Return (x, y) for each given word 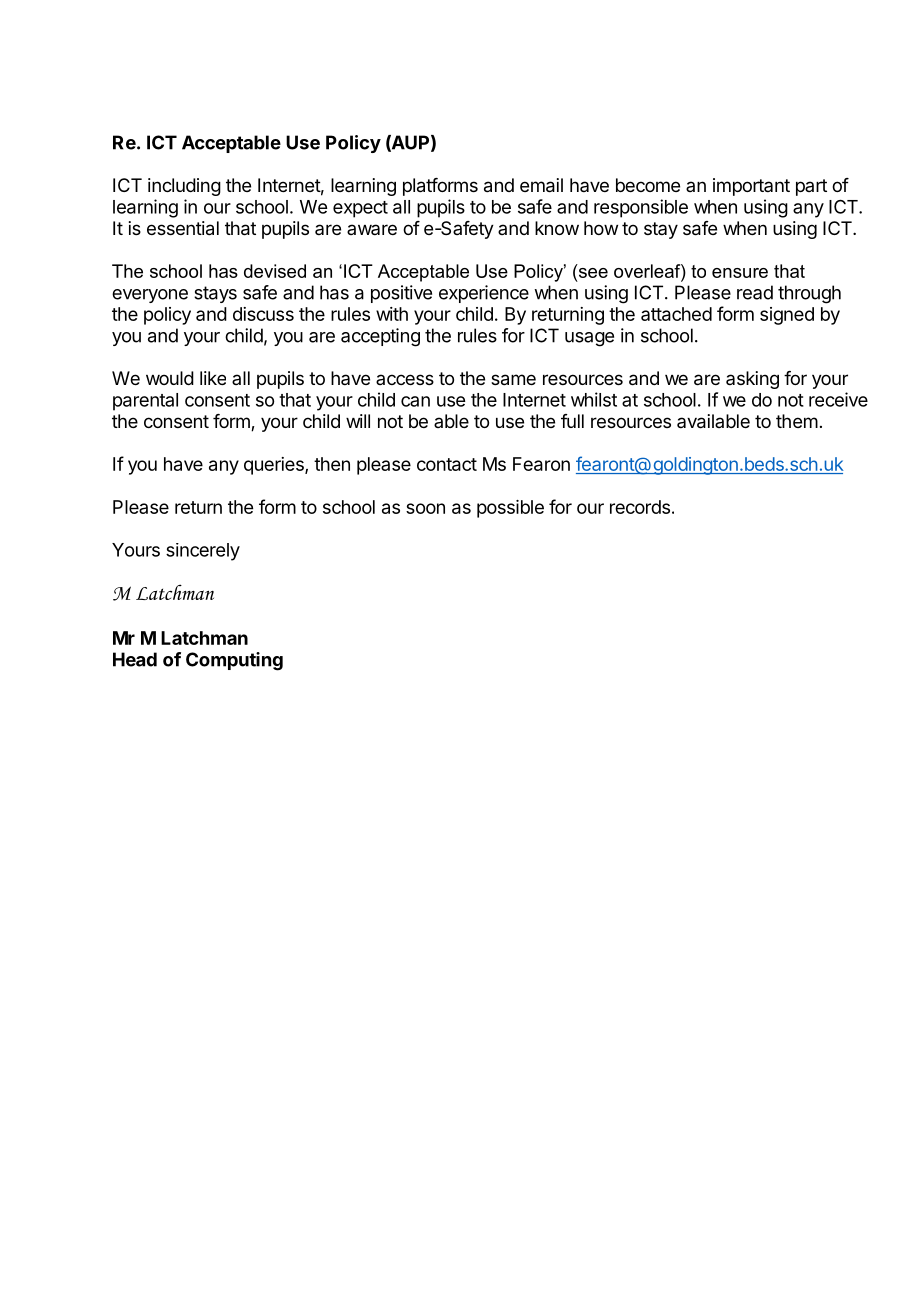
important (751, 187)
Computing (234, 661)
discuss (263, 314)
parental (145, 402)
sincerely (203, 552)
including (184, 187)
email (541, 185)
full (572, 421)
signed (787, 316)
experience (484, 294)
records (640, 507)
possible (510, 509)
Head (135, 659)
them (797, 421)
